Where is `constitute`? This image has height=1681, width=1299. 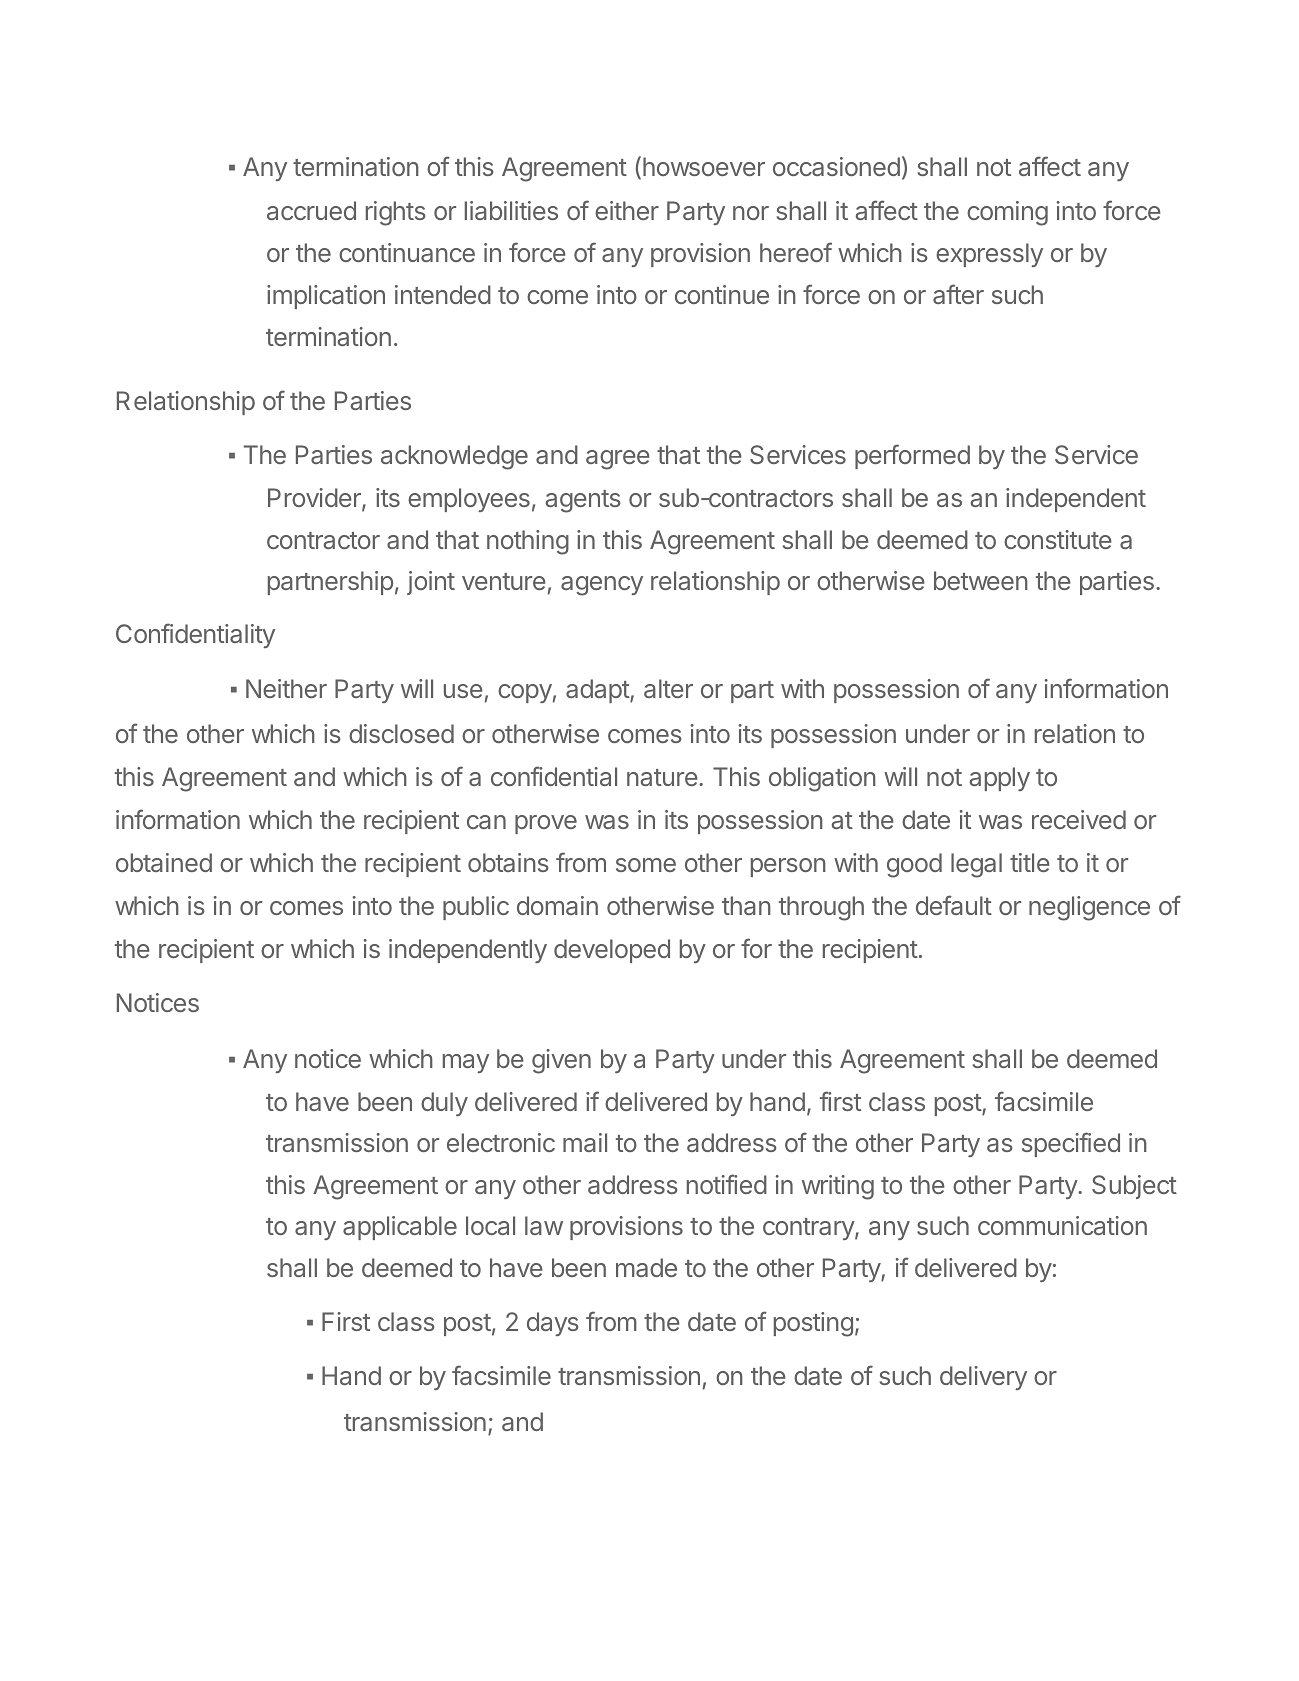
constitute is located at coordinates (1058, 539).
